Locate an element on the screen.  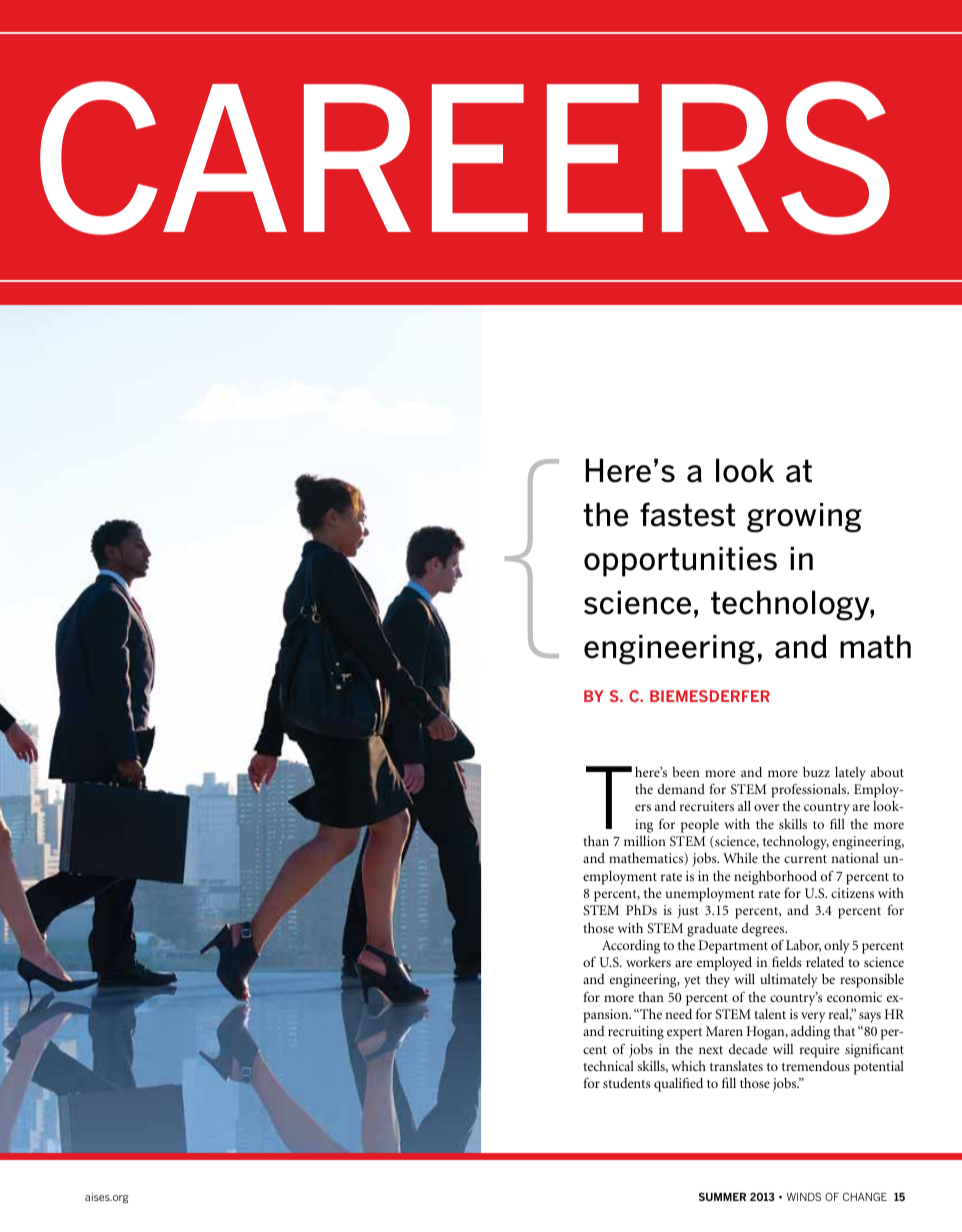
million is located at coordinates (645, 841).
